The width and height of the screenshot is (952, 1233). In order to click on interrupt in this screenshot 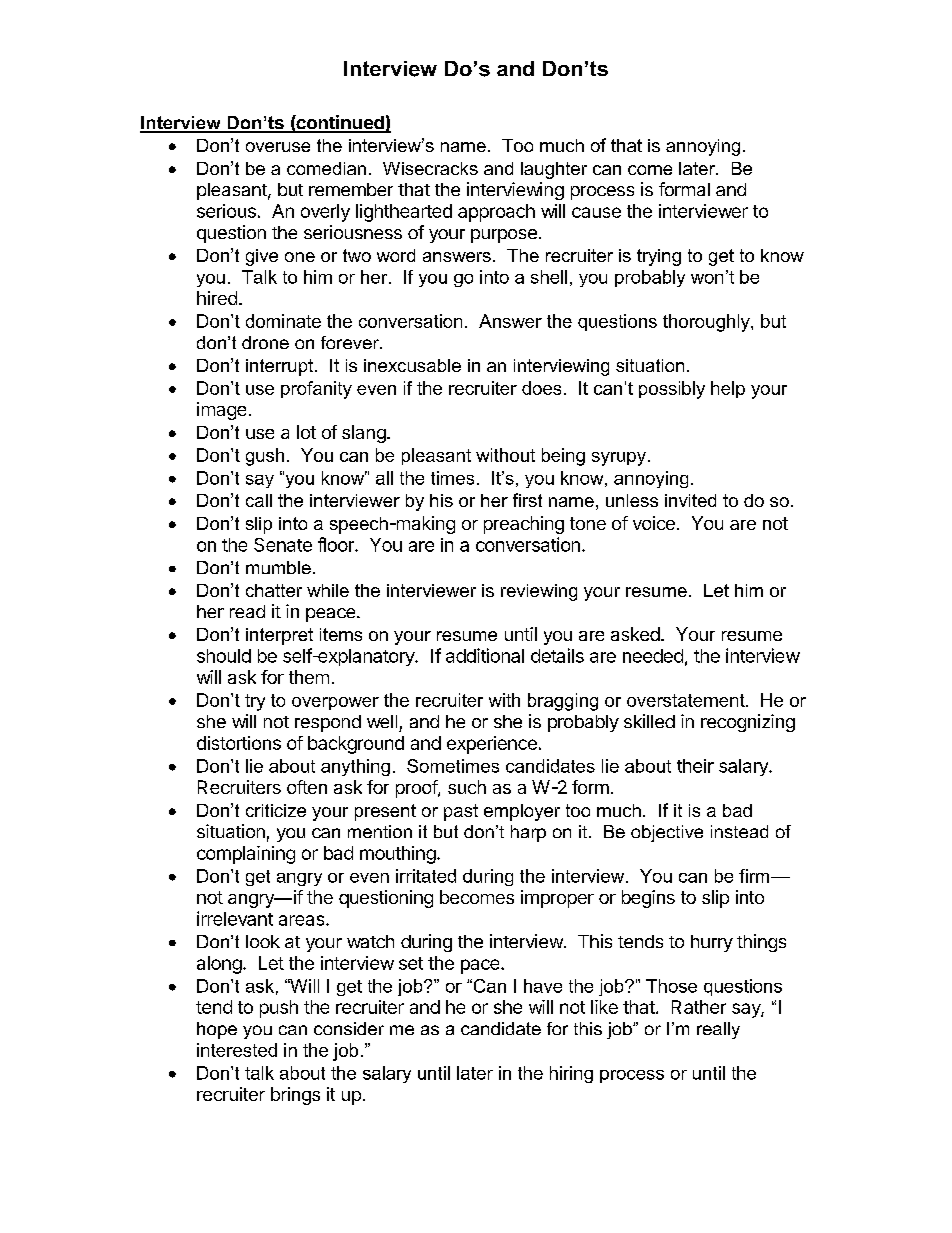, I will do `click(281, 367)`.
